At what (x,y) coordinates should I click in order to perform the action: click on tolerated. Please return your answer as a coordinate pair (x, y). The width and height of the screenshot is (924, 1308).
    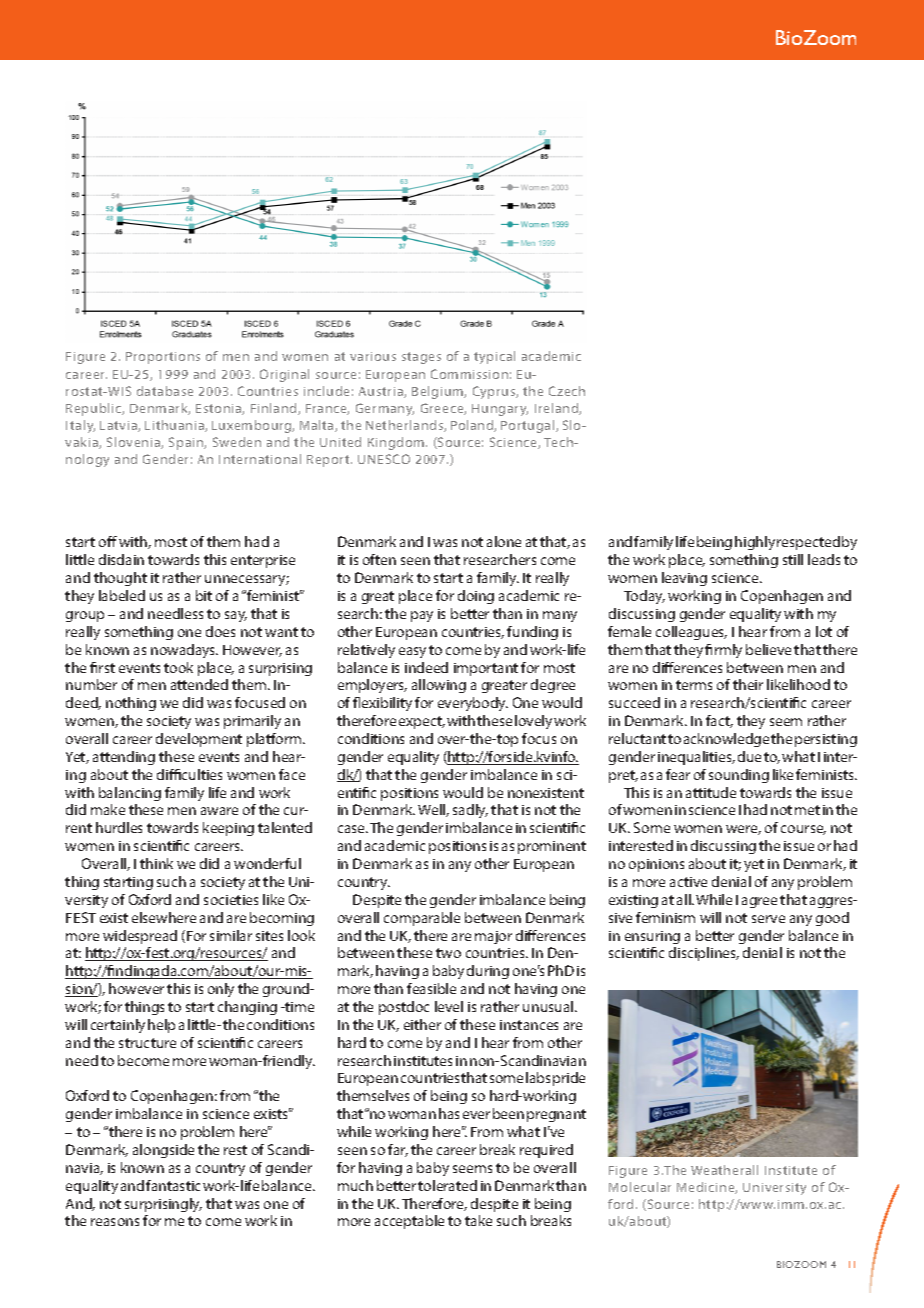
    Looking at the image, I should click on (447, 1185).
